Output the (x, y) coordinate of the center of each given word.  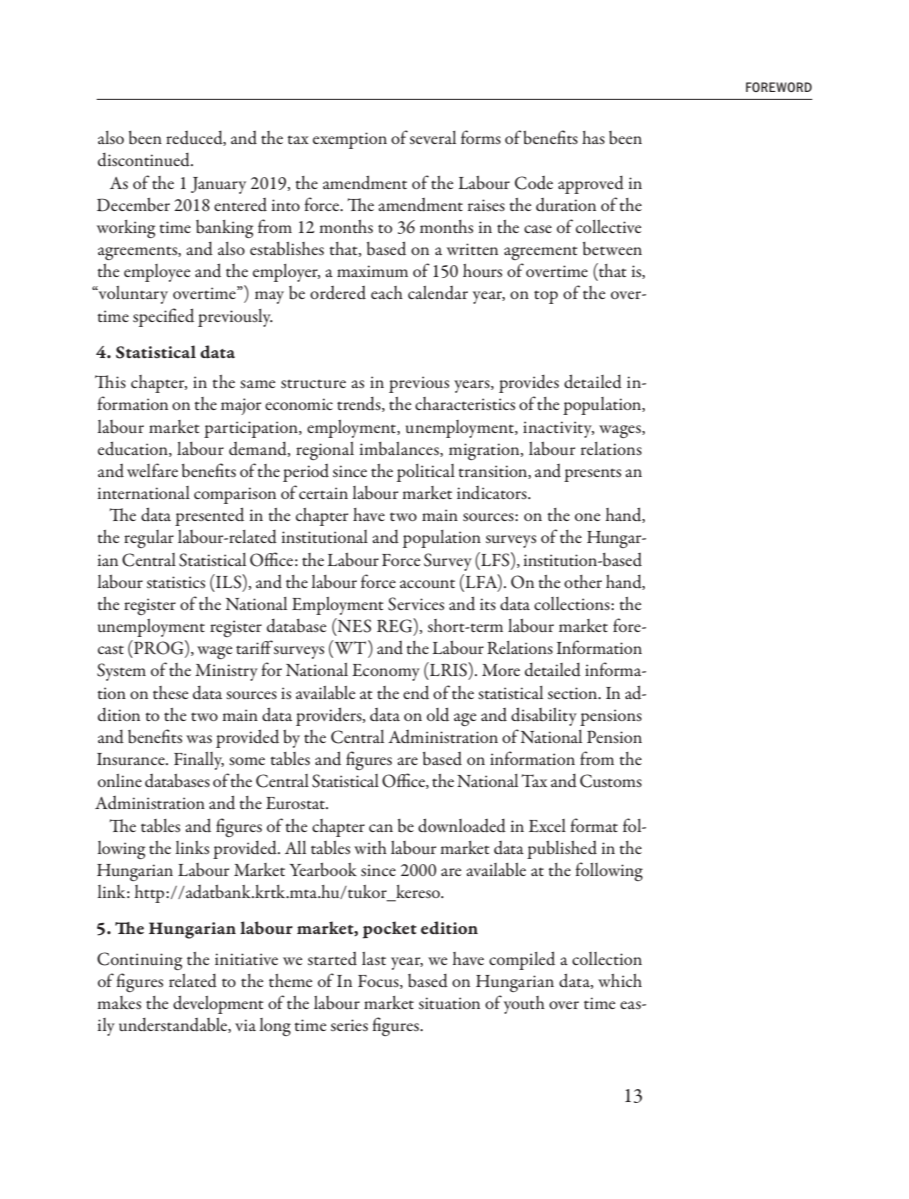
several (433, 137)
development (218, 1004)
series (349, 1025)
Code (534, 183)
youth (524, 1005)
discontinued (145, 160)
